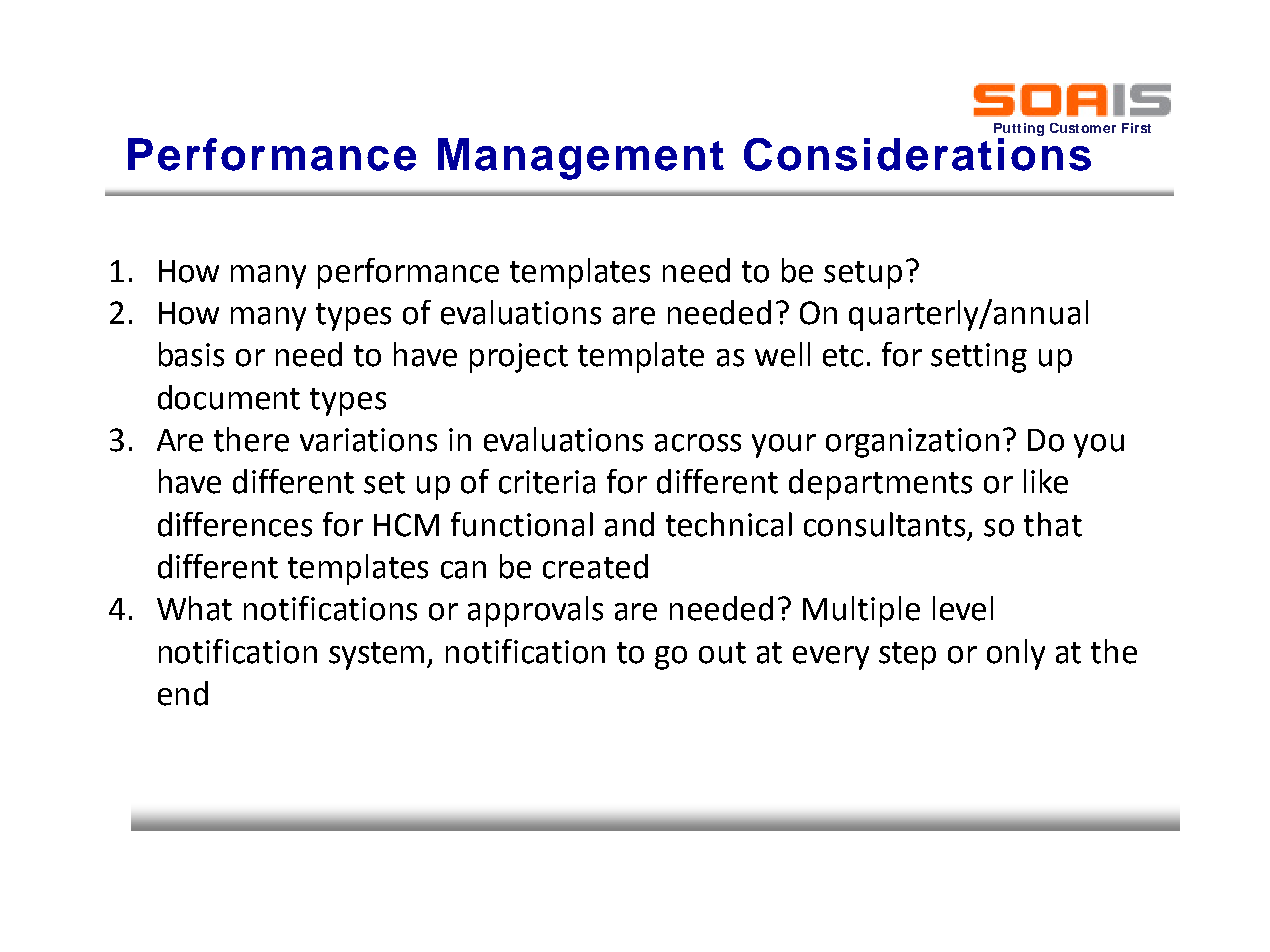 The image size is (1270, 952). Describe the element at coordinates (979, 358) in the image. I see `setting` at that location.
